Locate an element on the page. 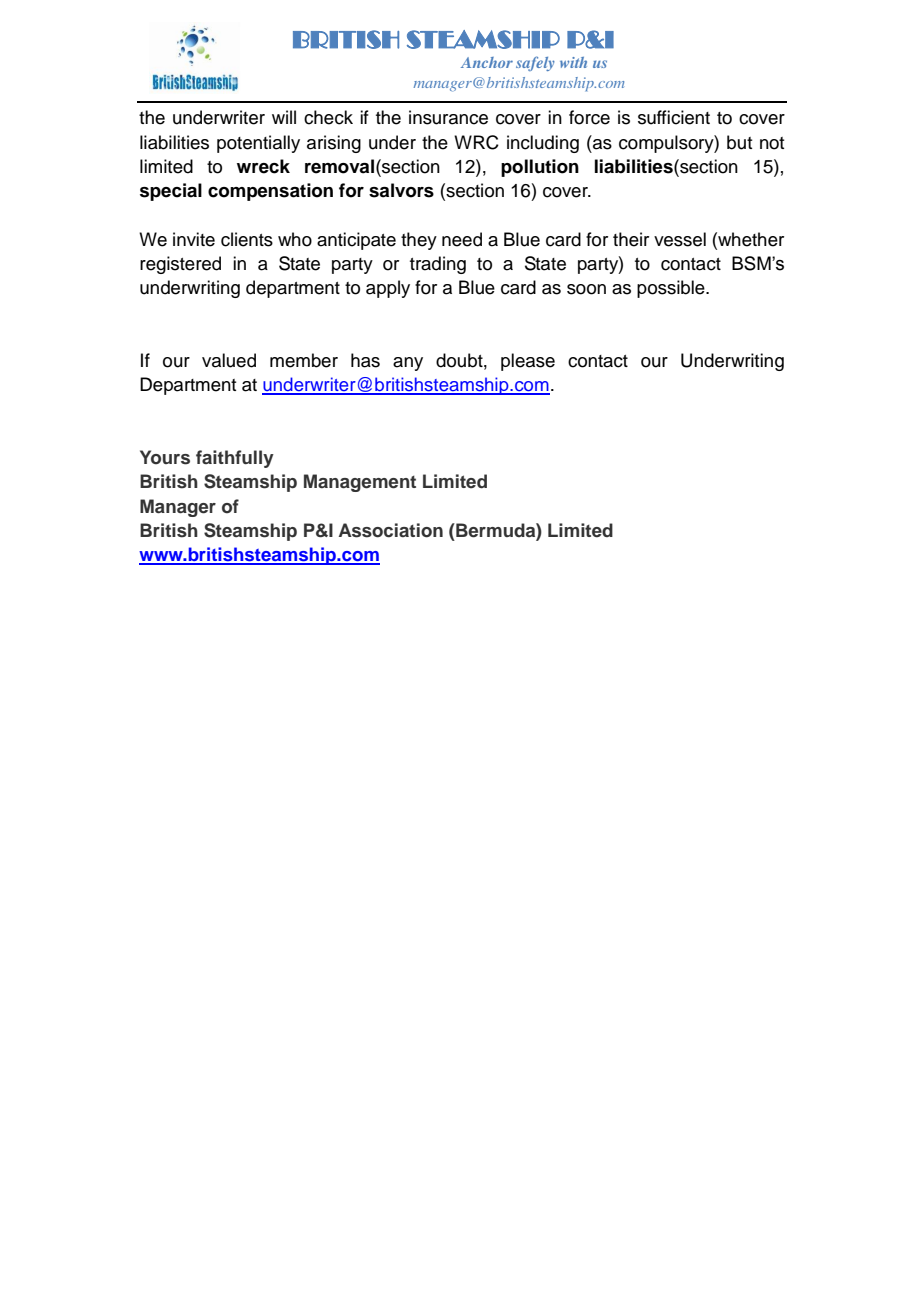 Image resolution: width=924 pixels, height=1308 pixels. Management is located at coordinates (360, 483).
